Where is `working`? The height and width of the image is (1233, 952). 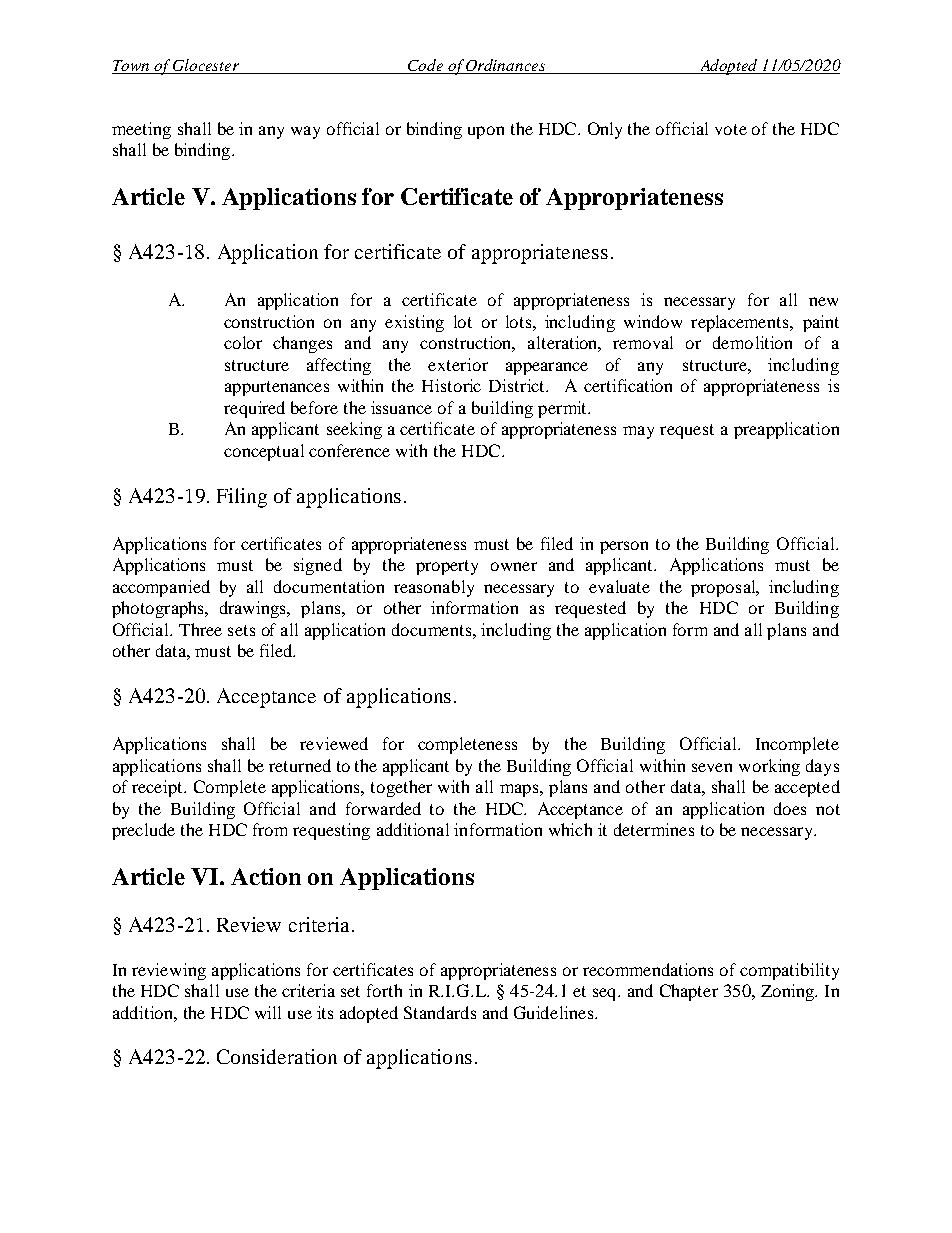 working is located at coordinates (769, 767).
